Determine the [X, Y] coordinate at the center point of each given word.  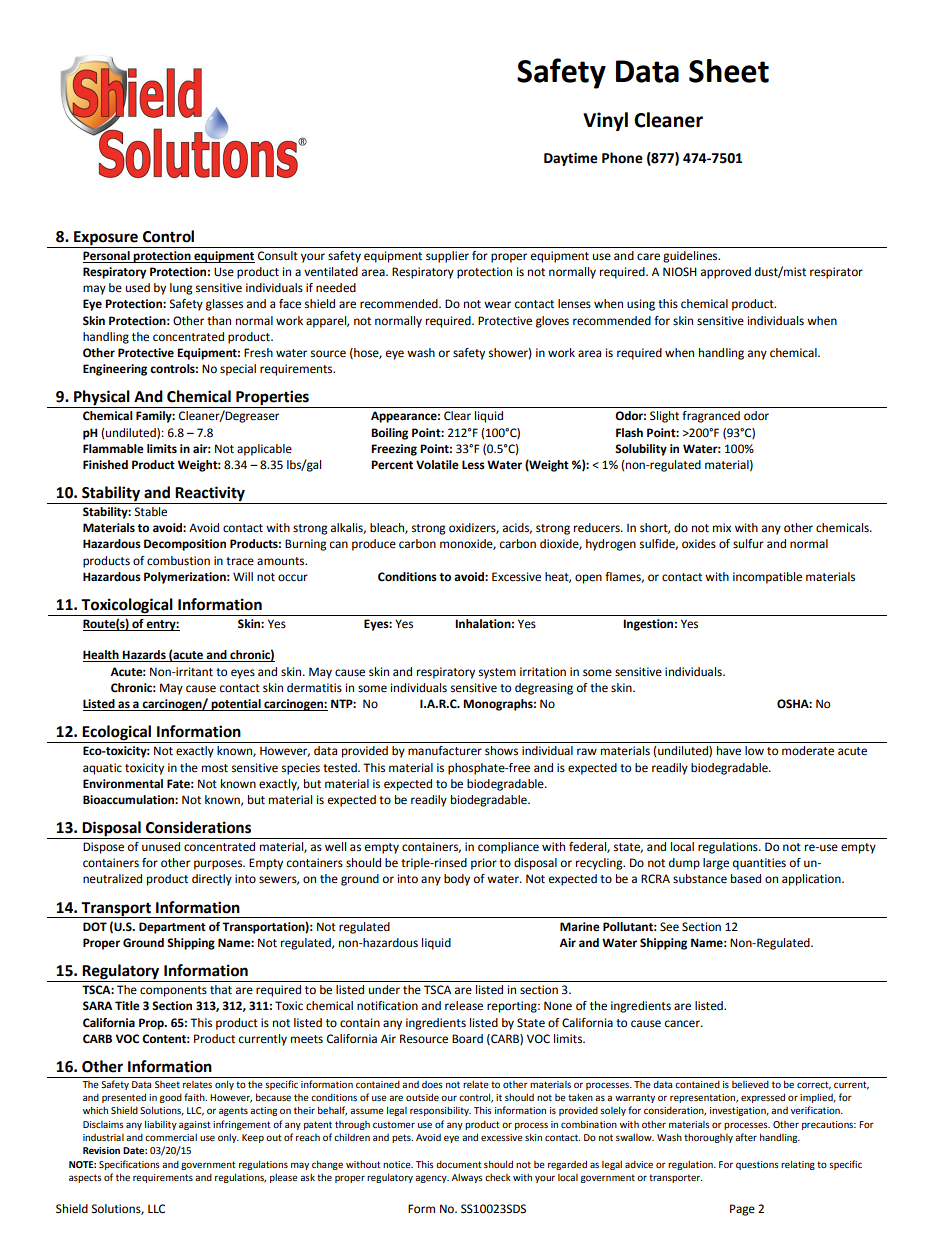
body [457, 880]
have [729, 751]
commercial [171, 1137]
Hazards [144, 656]
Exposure [106, 238]
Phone [622, 158]
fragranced [711, 417]
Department [172, 928]
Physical [102, 399]
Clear [457, 416]
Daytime [571, 159]
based [746, 879]
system [497, 673]
